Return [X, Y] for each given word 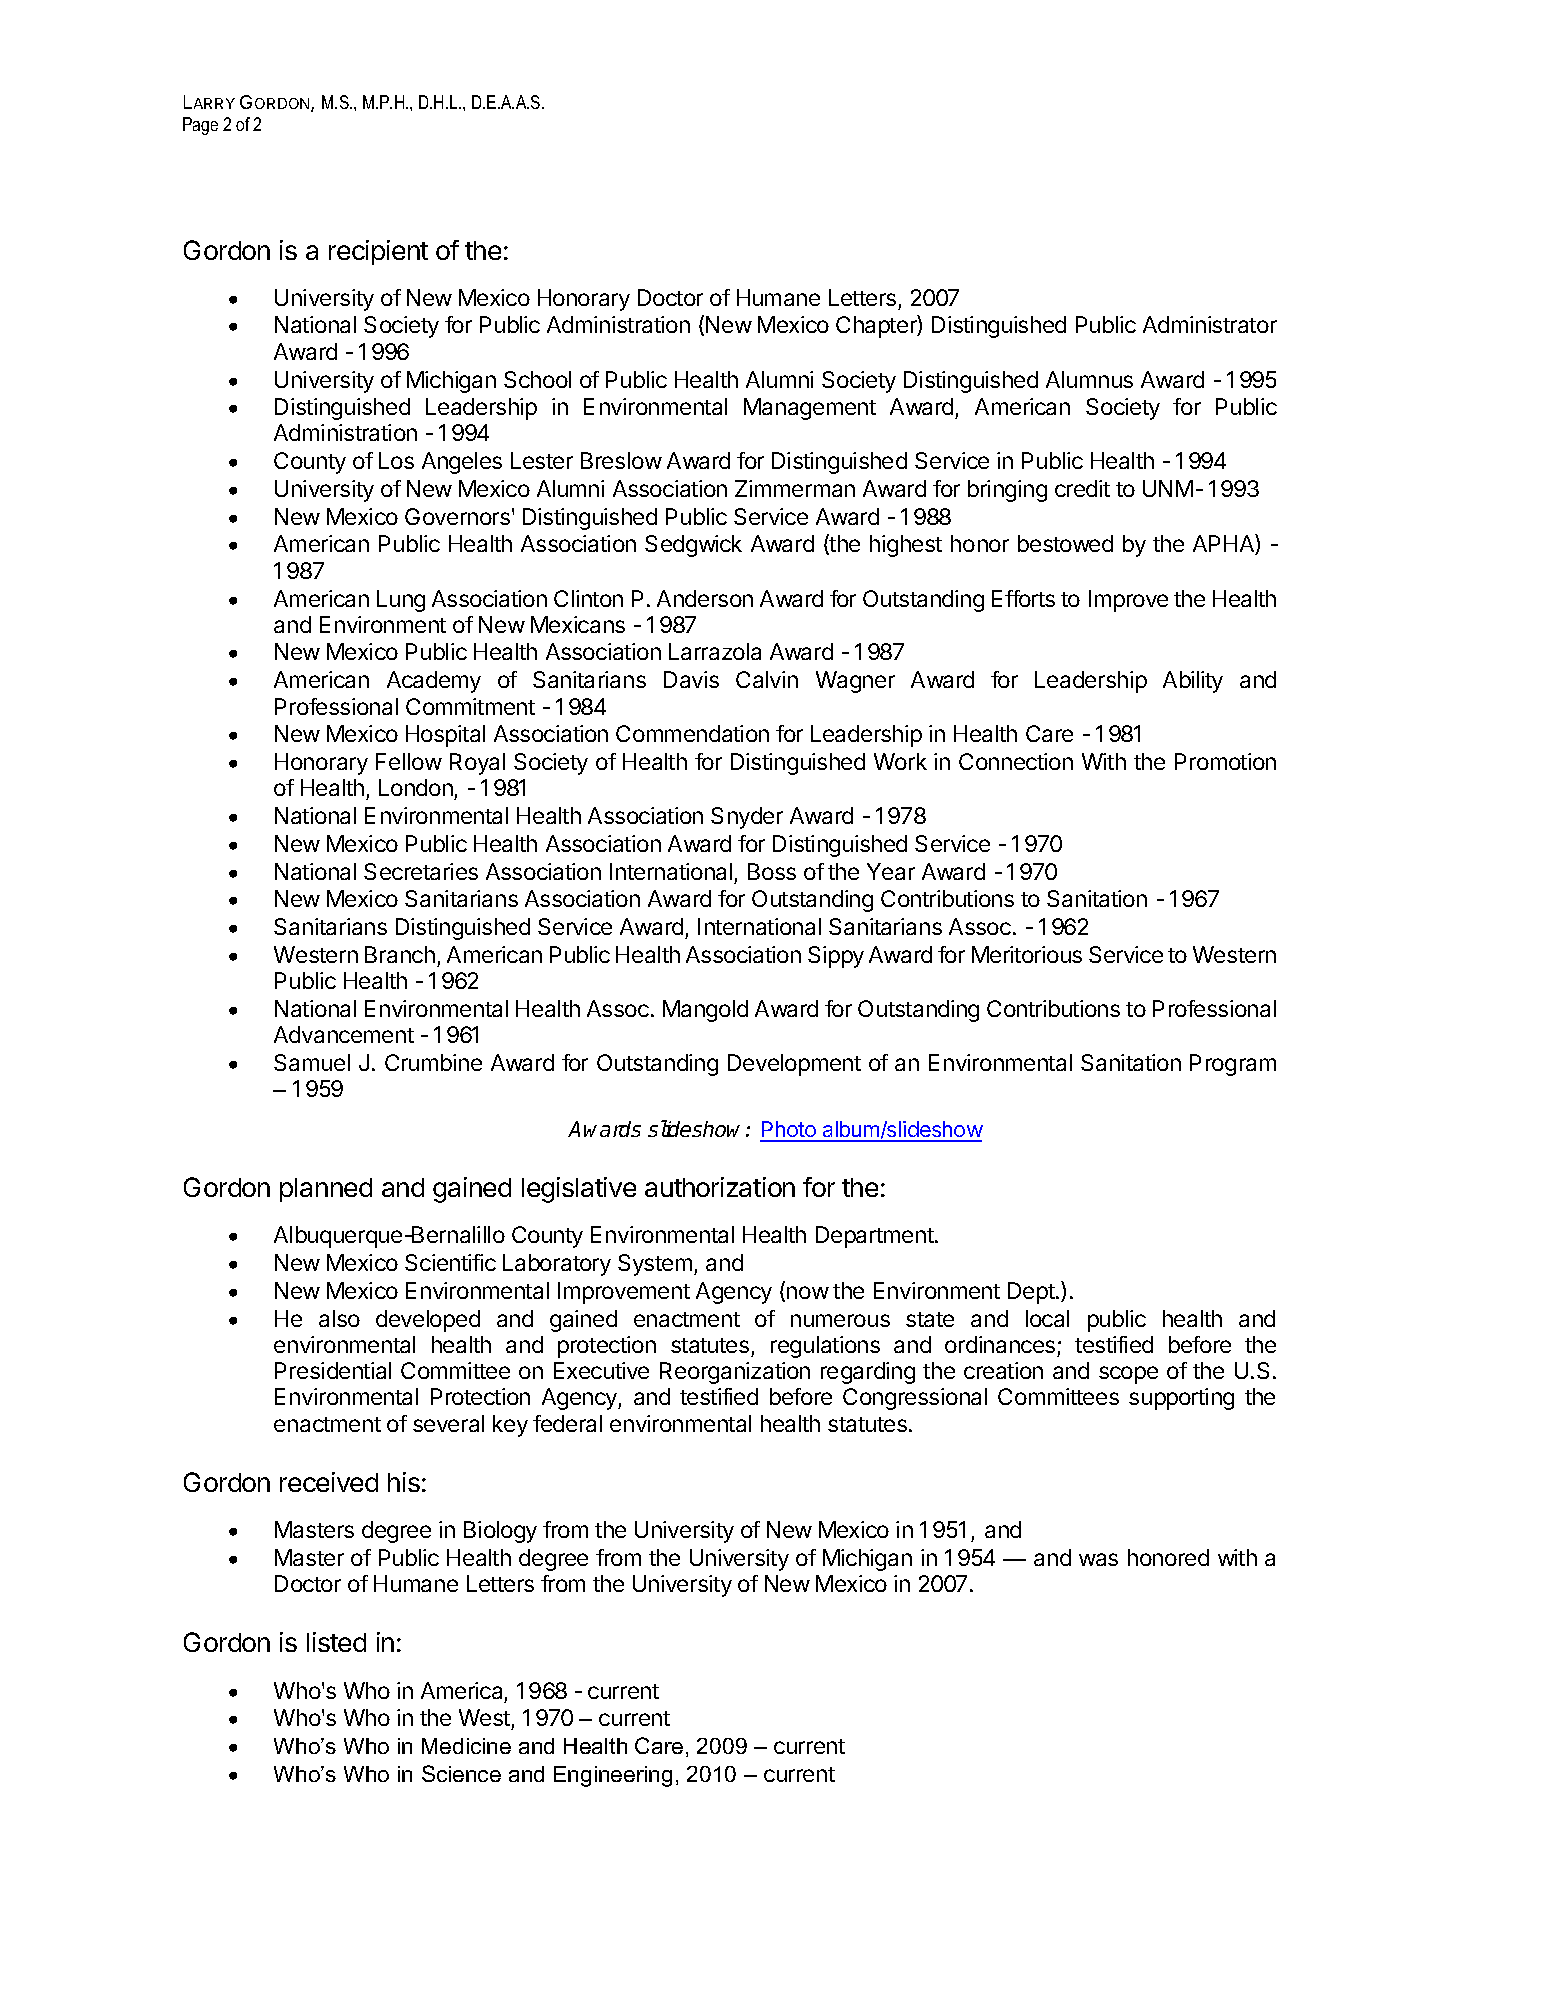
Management [810, 409]
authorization [720, 1187]
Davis [691, 679]
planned [326, 1190]
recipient [378, 252]
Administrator [1210, 324]
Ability [1193, 682]
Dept [1031, 1293]
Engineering [613, 1776]
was [1098, 1559]
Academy [434, 682]
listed [336, 1642]
